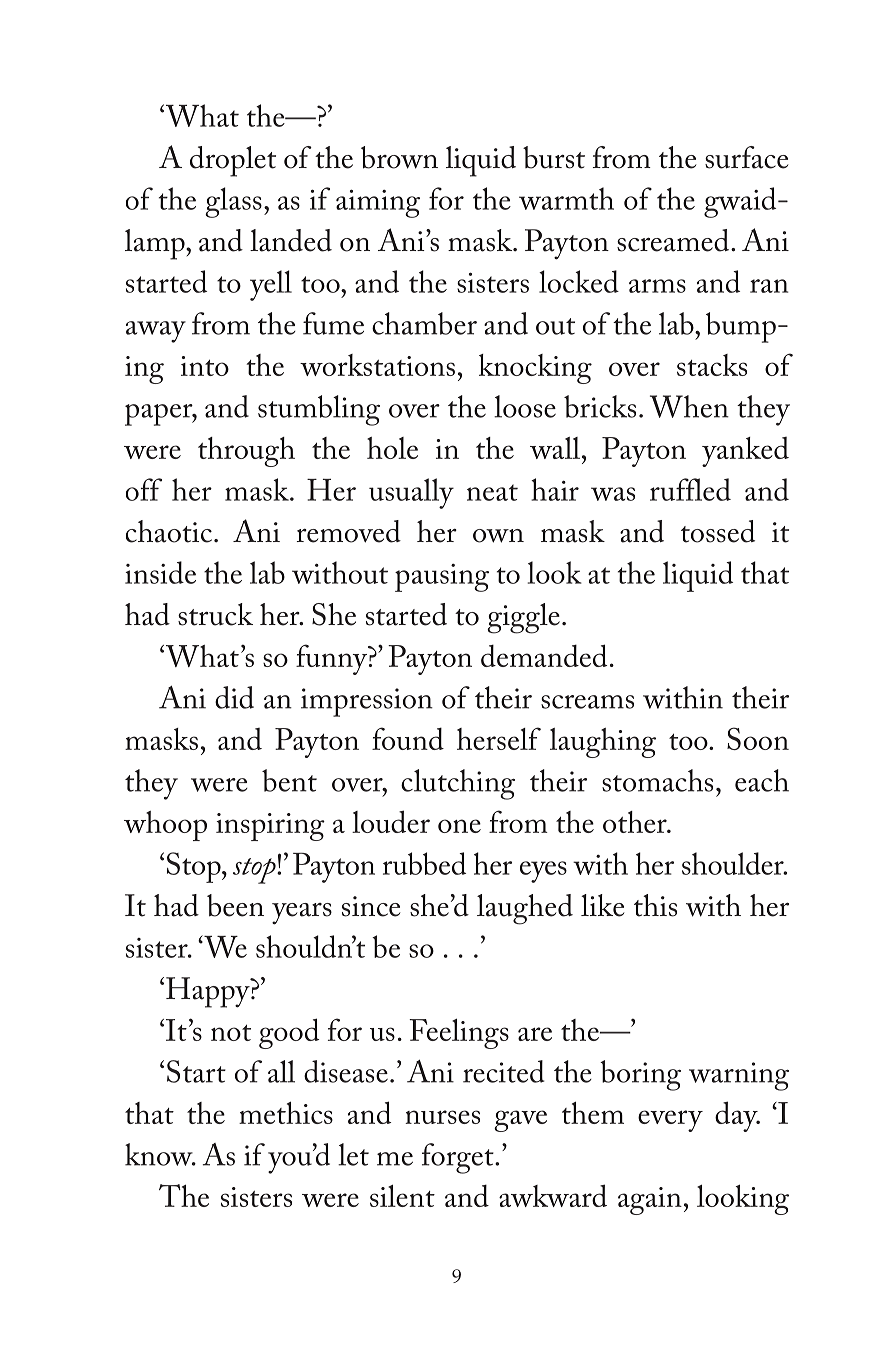  Describe the element at coordinates (689, 406) in the screenshot. I see `When` at that location.
